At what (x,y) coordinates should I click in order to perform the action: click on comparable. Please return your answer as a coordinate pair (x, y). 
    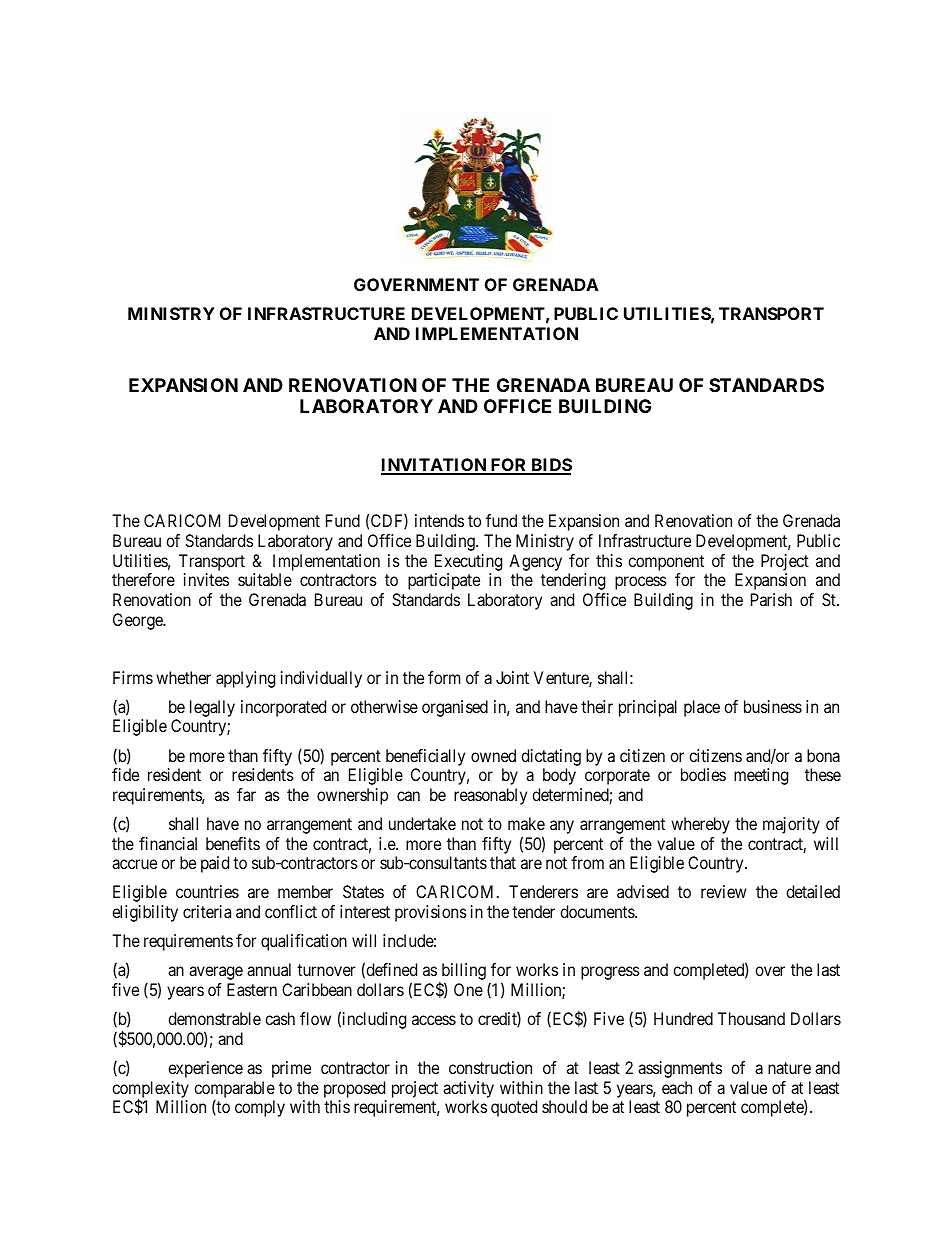
    Looking at the image, I should click on (234, 1090).
